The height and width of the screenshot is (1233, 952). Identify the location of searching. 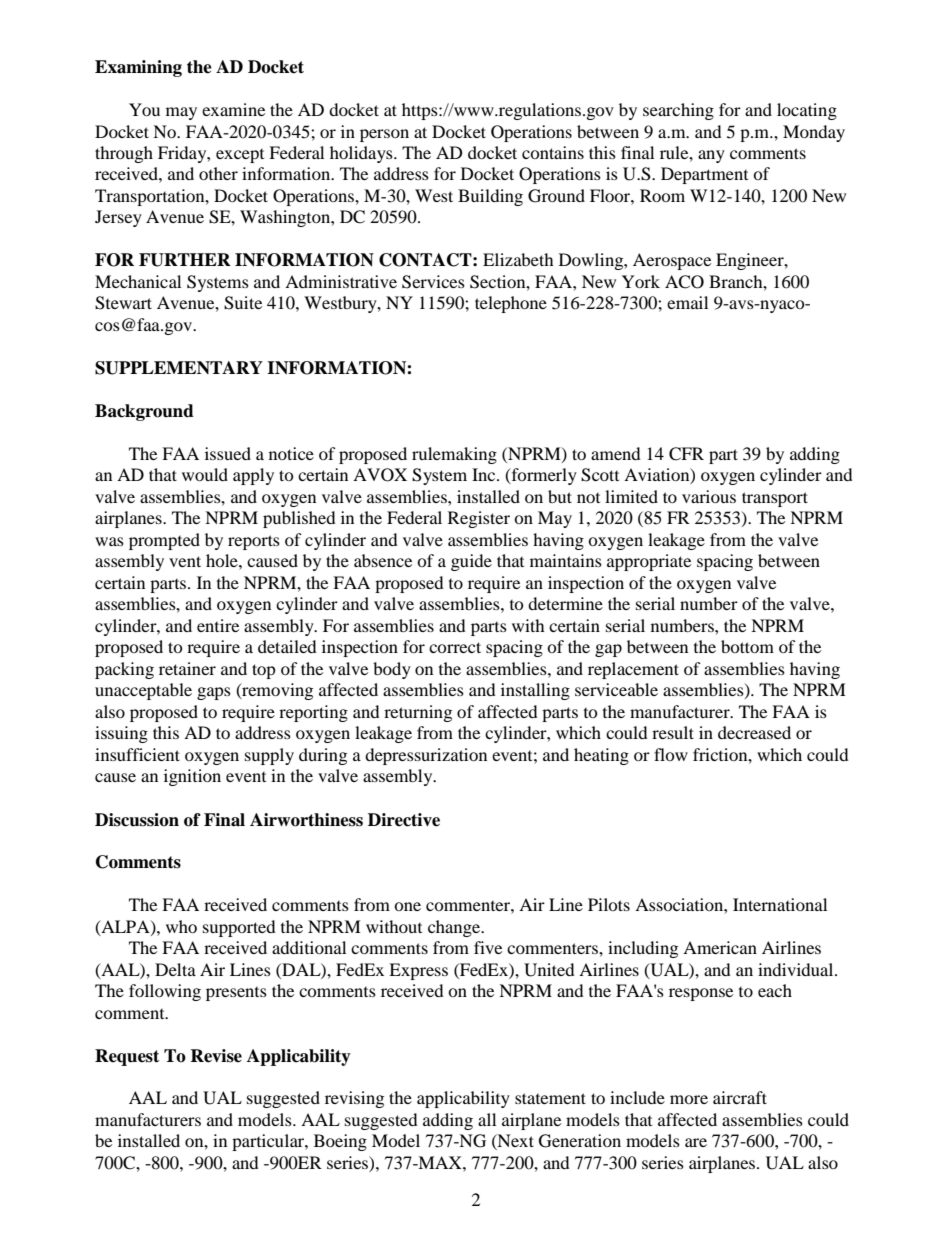
(678, 111).
